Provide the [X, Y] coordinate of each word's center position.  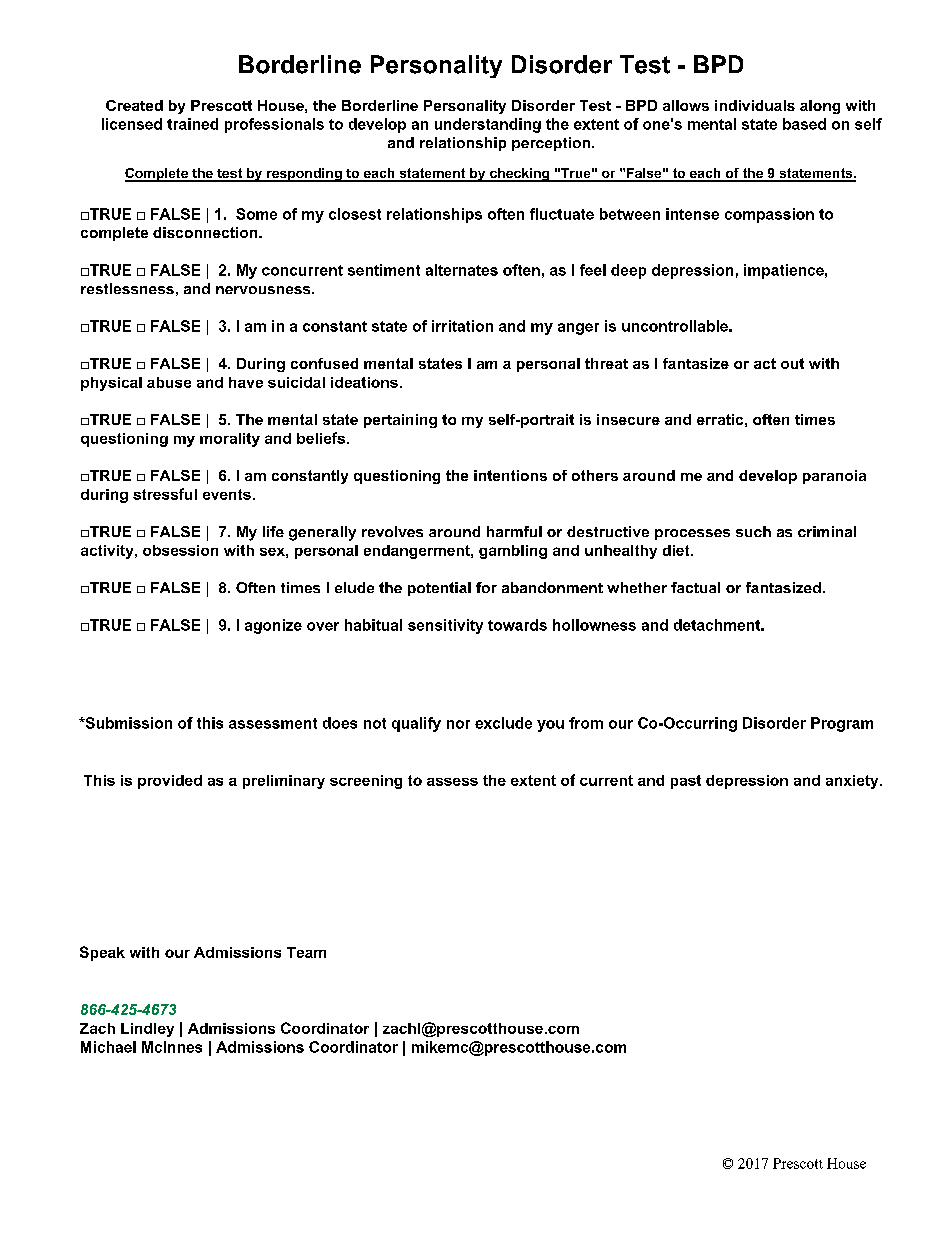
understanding [488, 125]
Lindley [147, 1030]
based [804, 124]
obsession [180, 550]
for [486, 587]
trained [192, 124]
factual [695, 587]
